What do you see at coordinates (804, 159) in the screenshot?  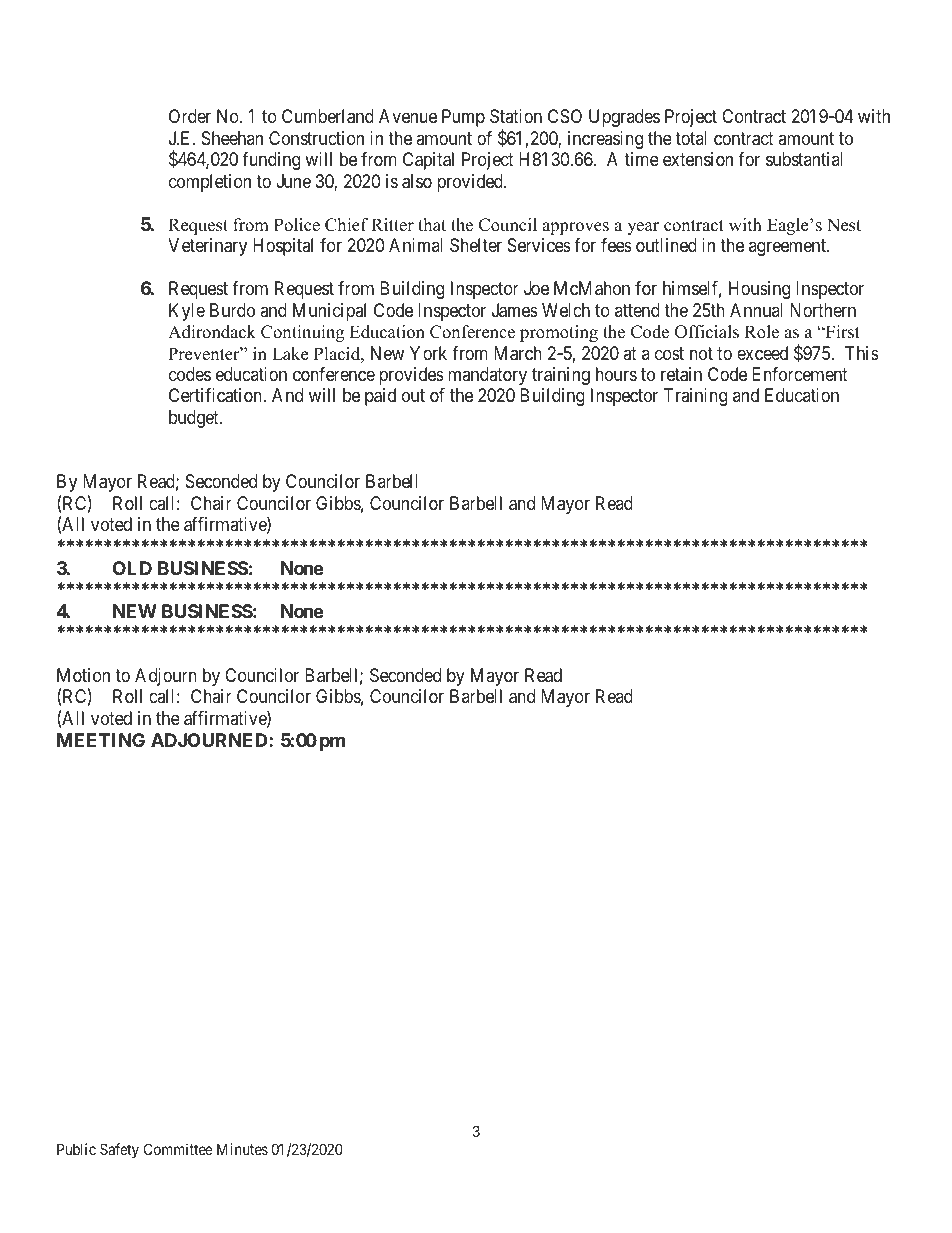 I see `substantial` at bounding box center [804, 159].
